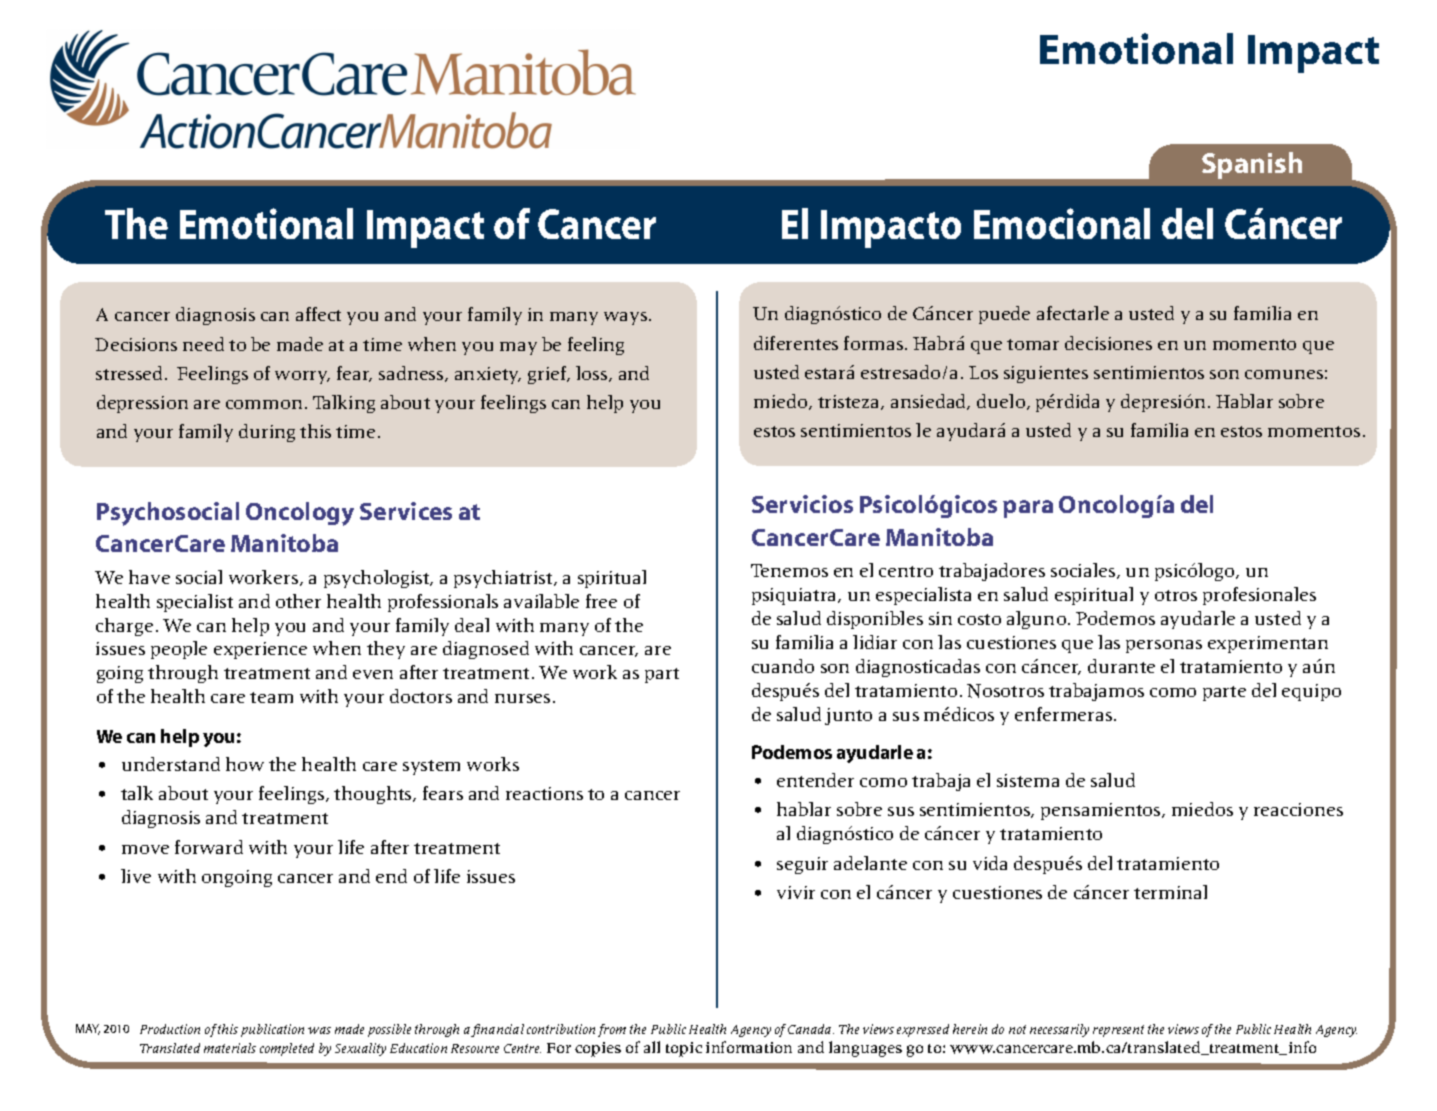 This screenshot has height=1111, width=1437. I want to click on tomar, so click(1033, 344).
